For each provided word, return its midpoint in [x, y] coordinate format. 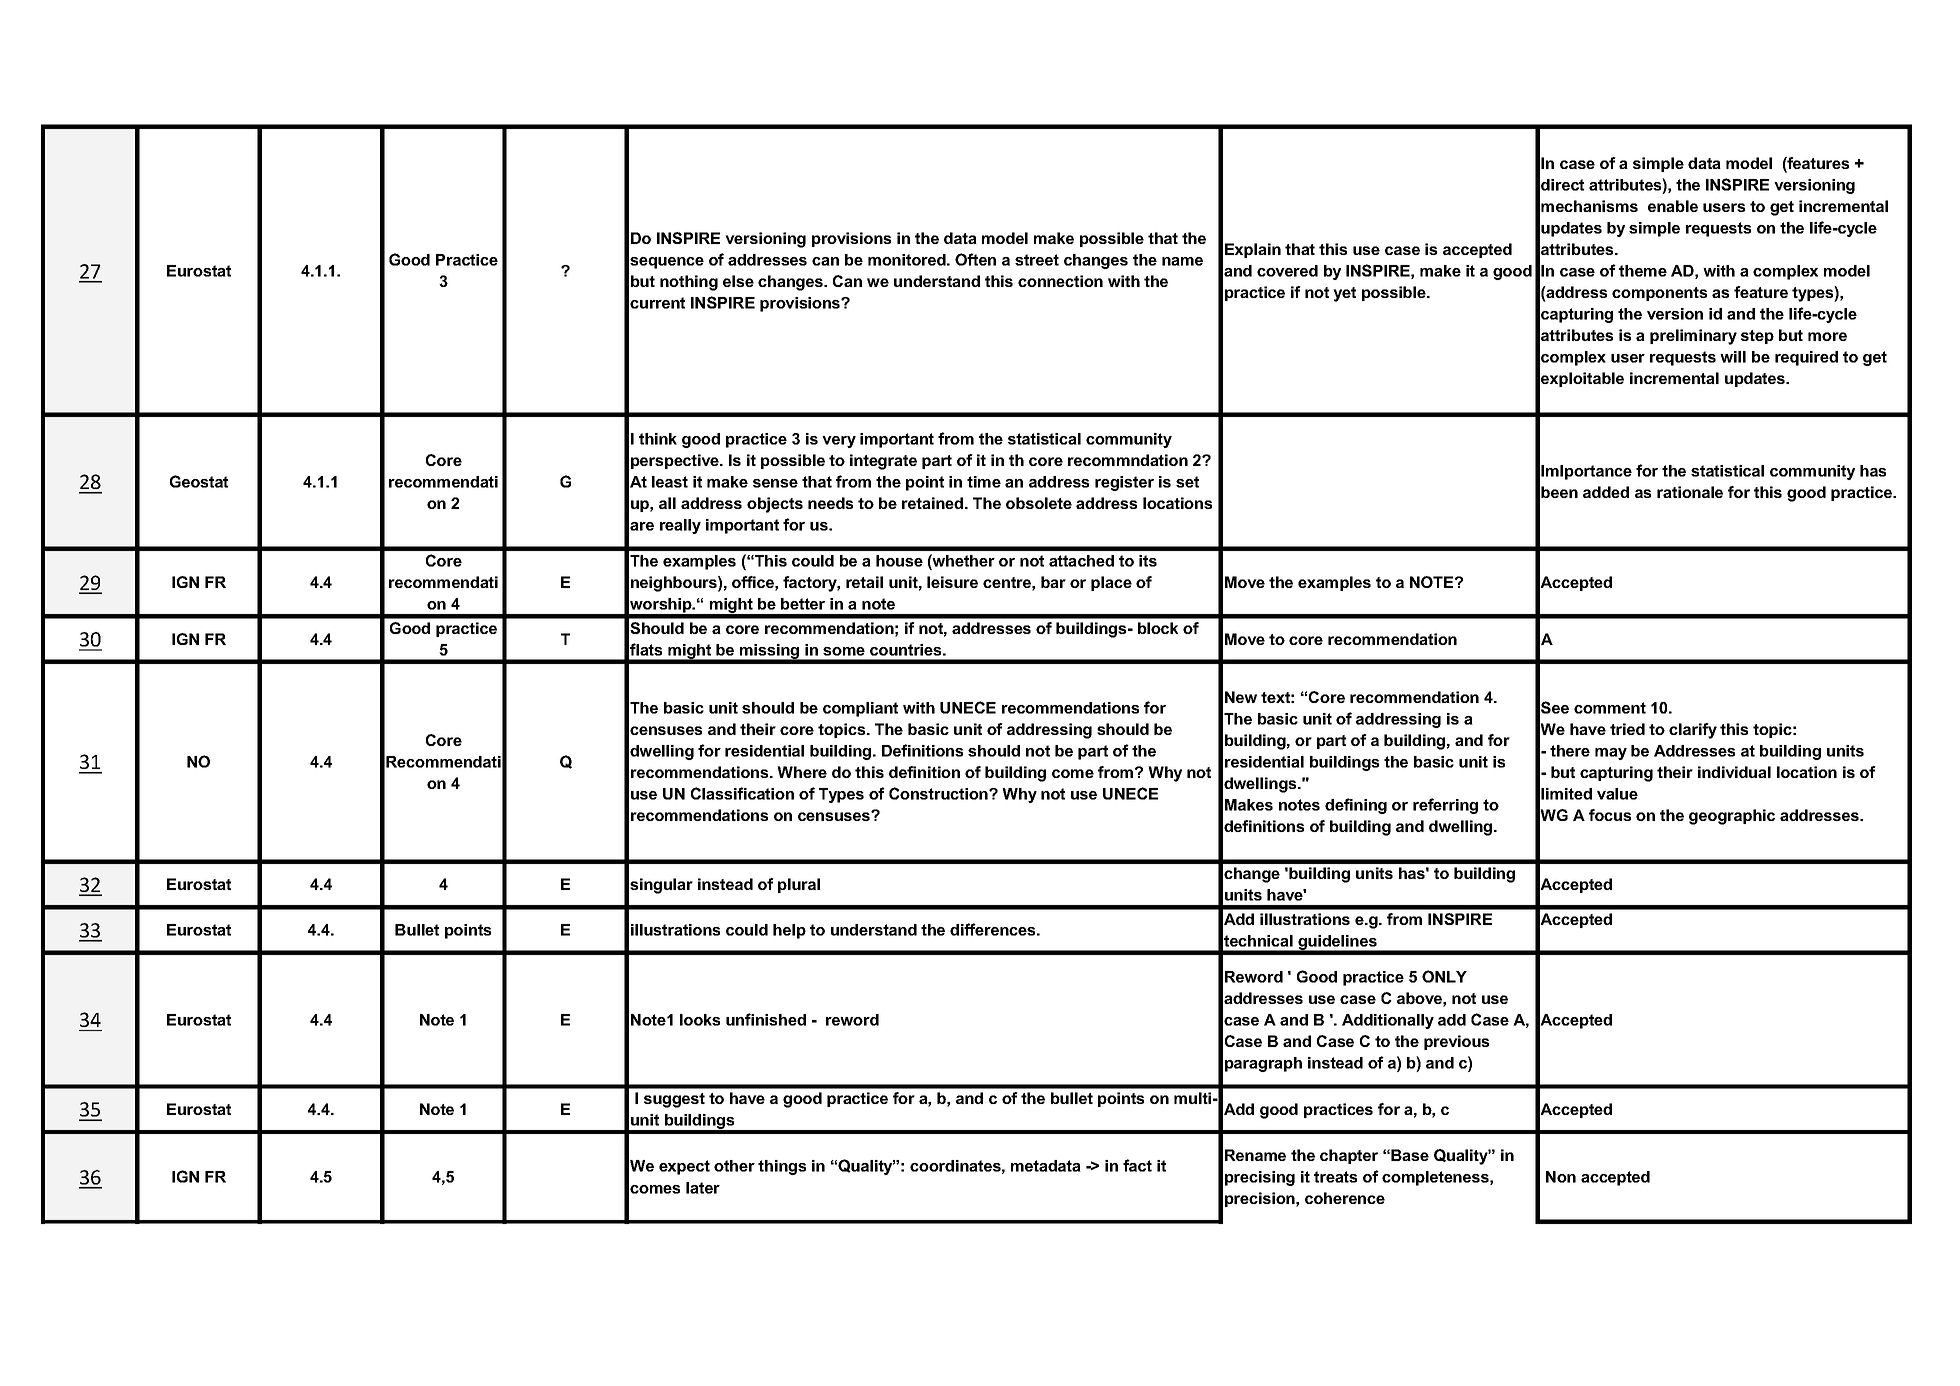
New [1241, 697]
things [782, 1167]
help [789, 931]
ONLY [1444, 976]
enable [1673, 206]
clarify [1693, 731]
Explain [1253, 250]
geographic [1732, 817]
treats [1335, 1177]
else [738, 281]
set [1187, 482]
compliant [860, 709]
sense [775, 483]
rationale [1690, 492]
